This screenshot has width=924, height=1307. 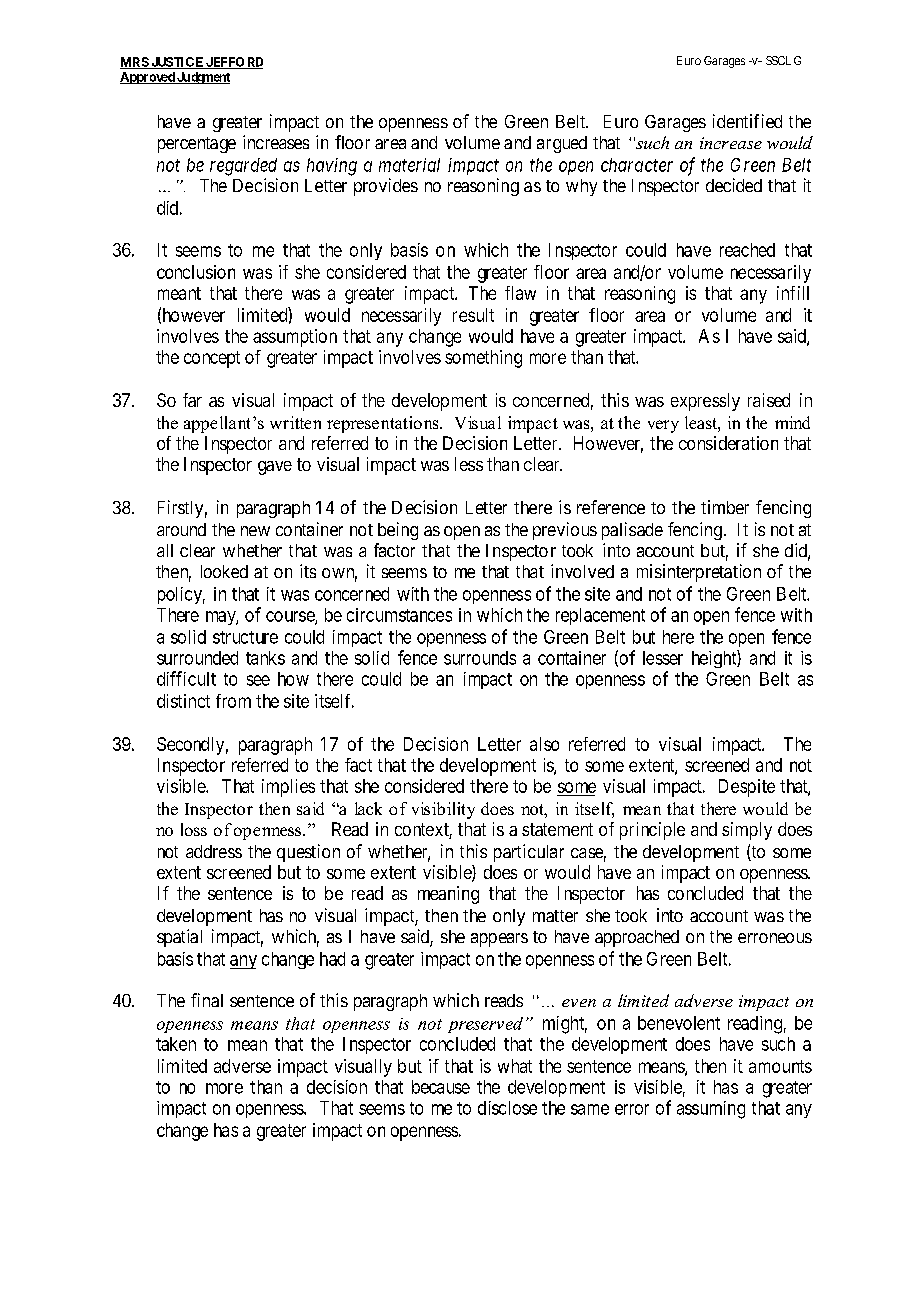 What do you see at coordinates (192, 400) in the screenshot?
I see `far` at bounding box center [192, 400].
